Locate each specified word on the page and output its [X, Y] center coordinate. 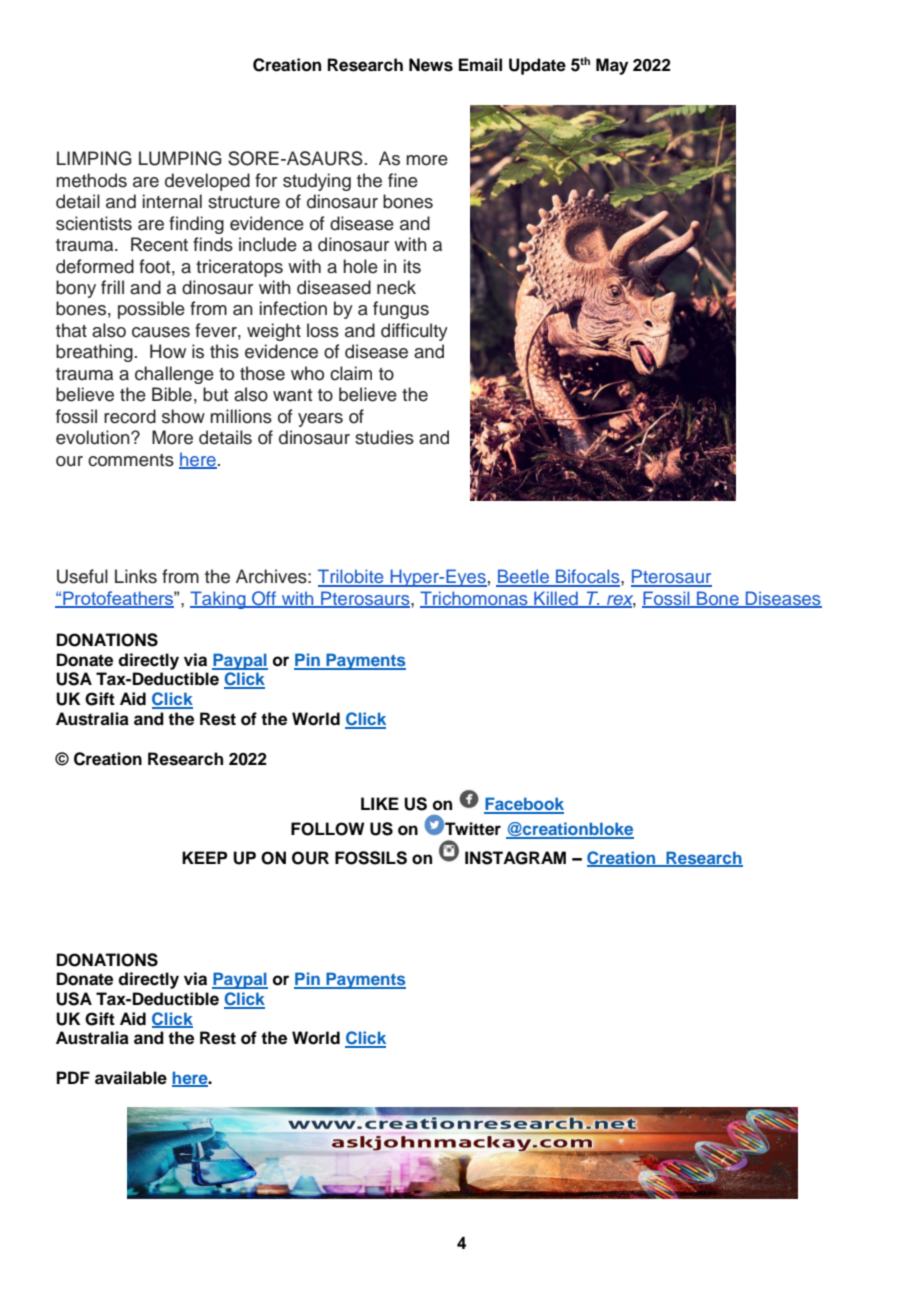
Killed [556, 599]
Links [136, 576]
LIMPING [94, 158]
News [431, 65]
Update [537, 66]
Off [264, 599]
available [131, 1078]
